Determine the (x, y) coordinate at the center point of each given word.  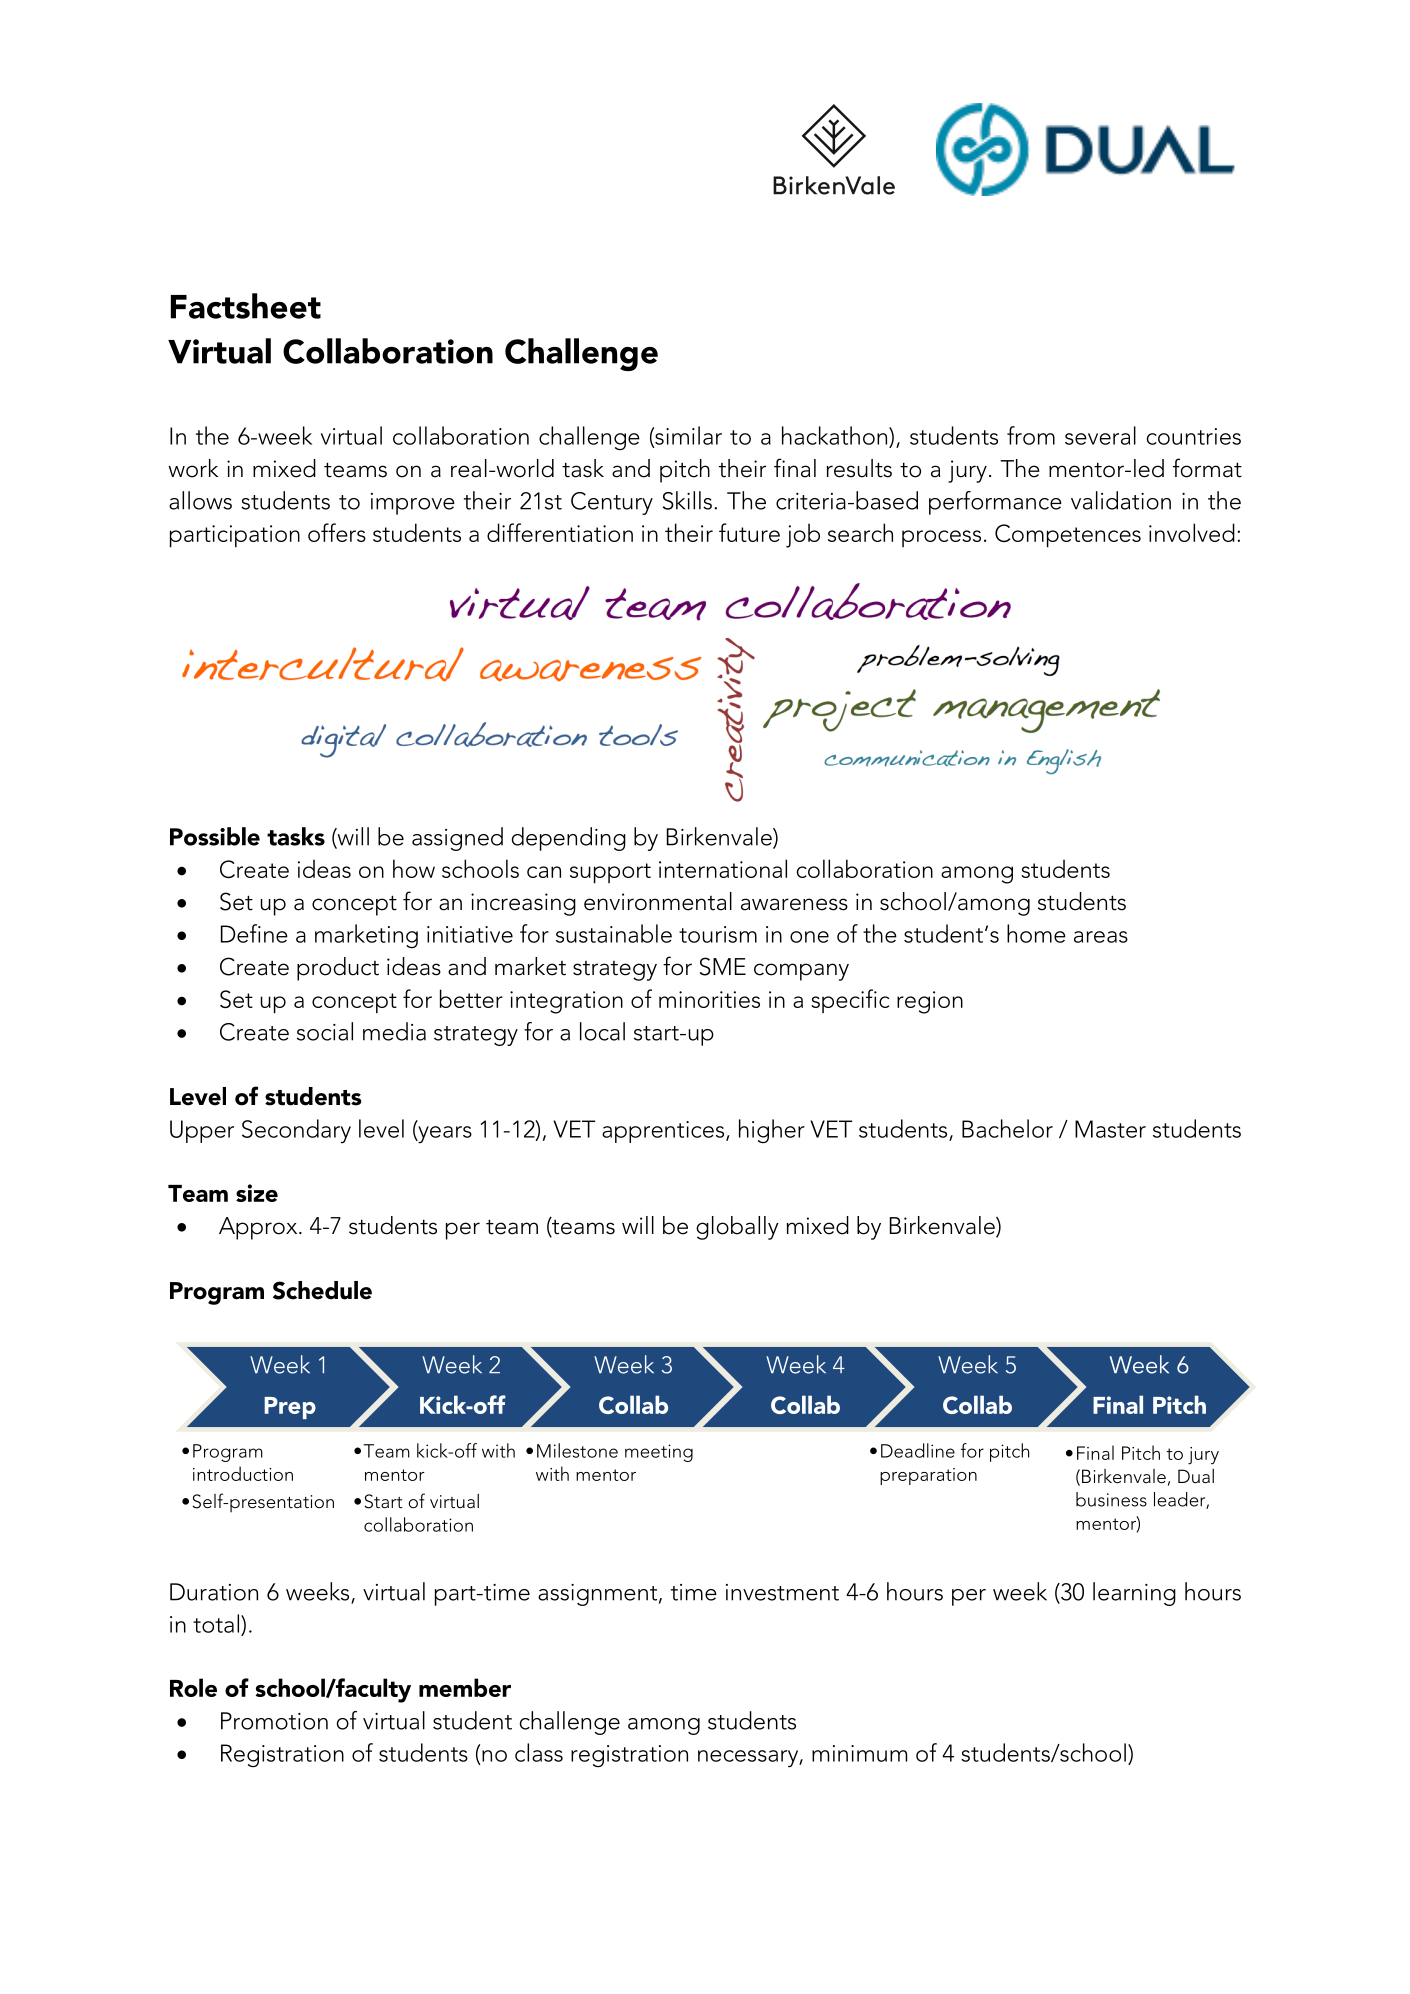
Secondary (296, 1131)
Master (1110, 1129)
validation (1121, 500)
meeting (659, 1453)
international (723, 868)
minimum (859, 1753)
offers (337, 532)
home (1036, 933)
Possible (215, 836)
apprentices (663, 1132)
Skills (687, 500)
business (1111, 1499)
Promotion (274, 1721)
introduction (243, 1473)
